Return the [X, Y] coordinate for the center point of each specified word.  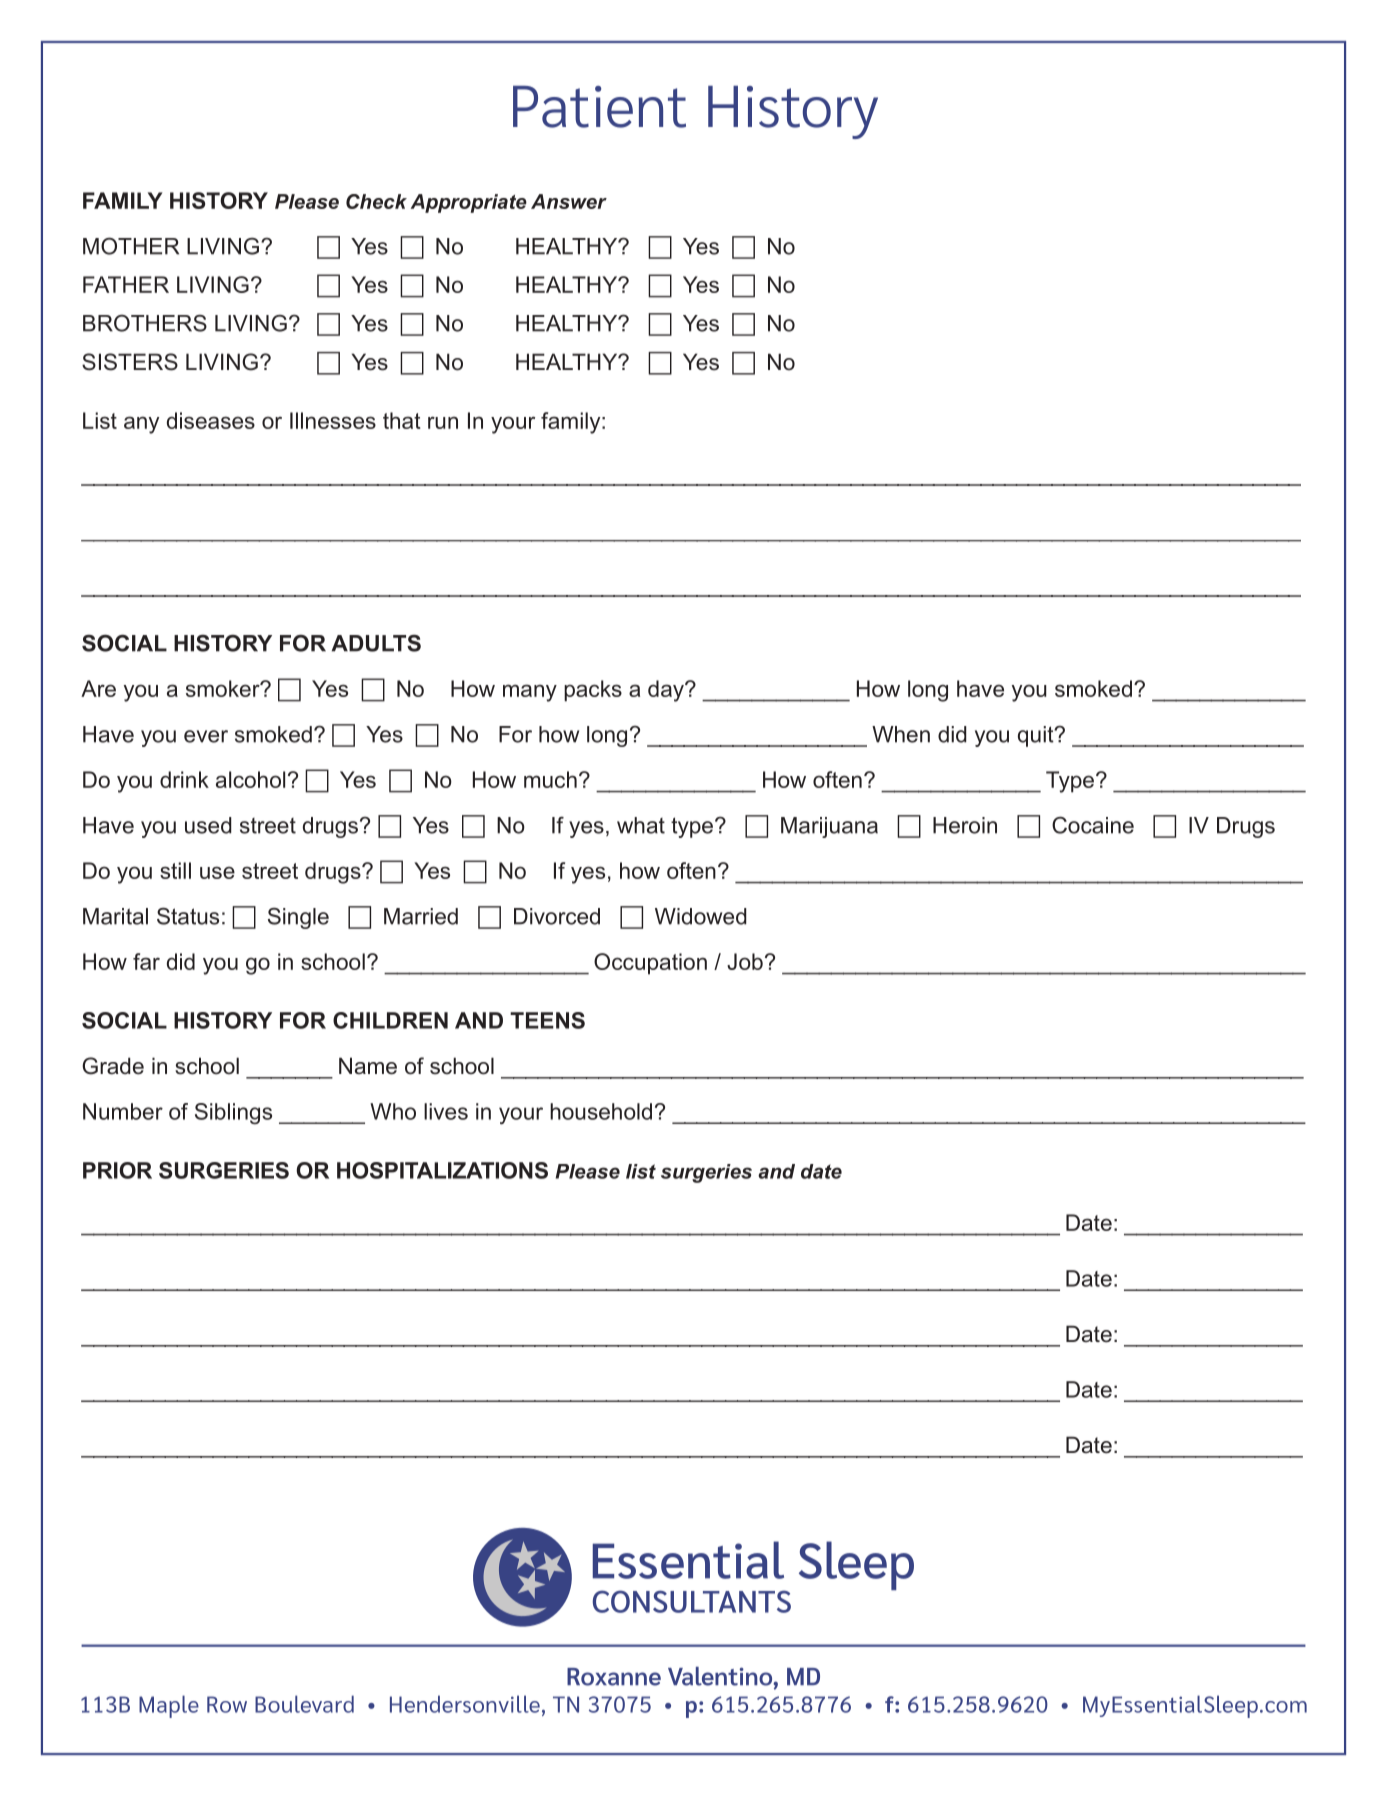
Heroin [965, 825]
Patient [599, 107]
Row [227, 1704]
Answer [569, 201]
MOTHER [131, 246]
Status [188, 916]
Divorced [557, 916]
